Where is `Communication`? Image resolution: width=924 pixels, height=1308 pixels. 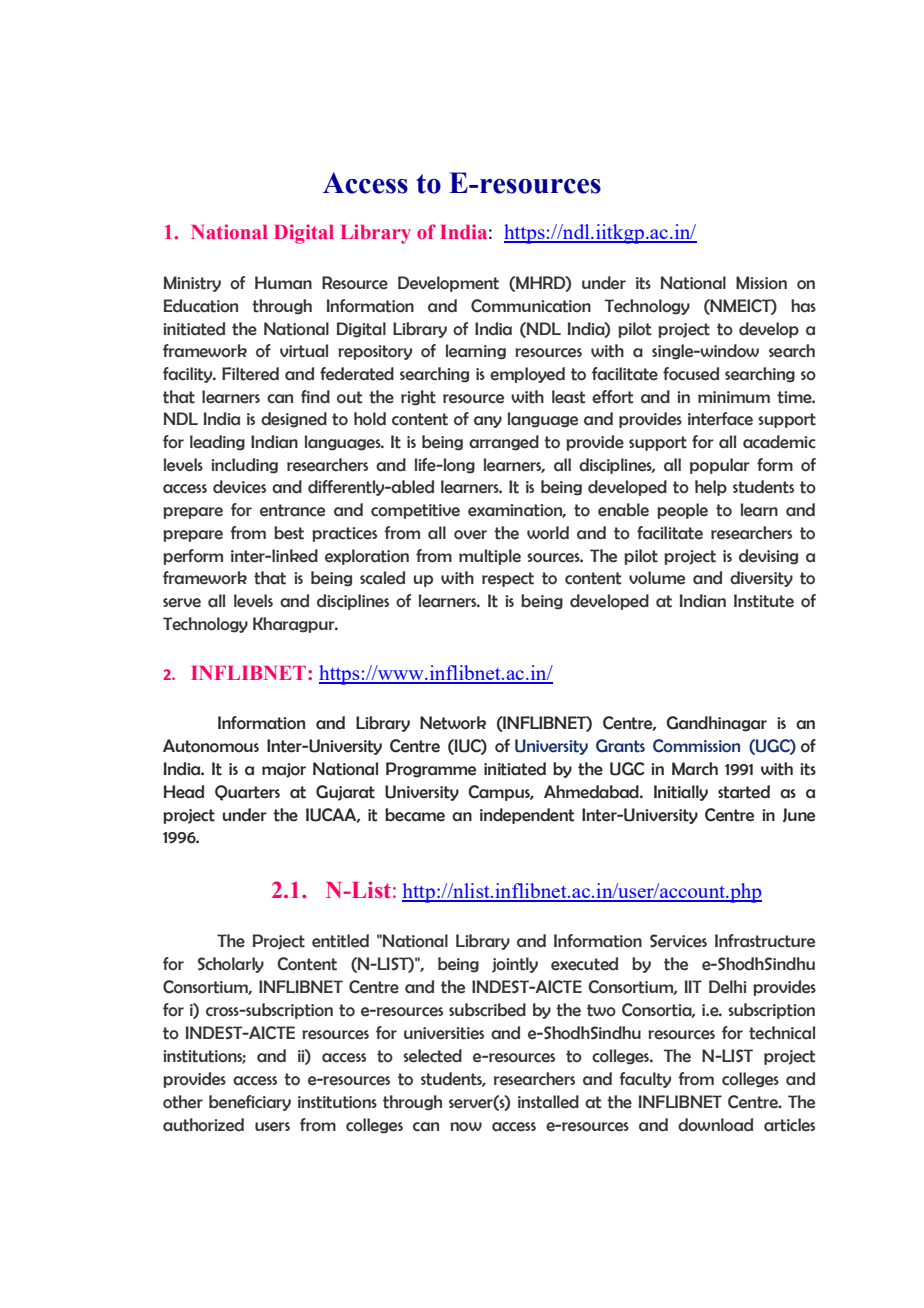
Communication is located at coordinates (531, 306).
